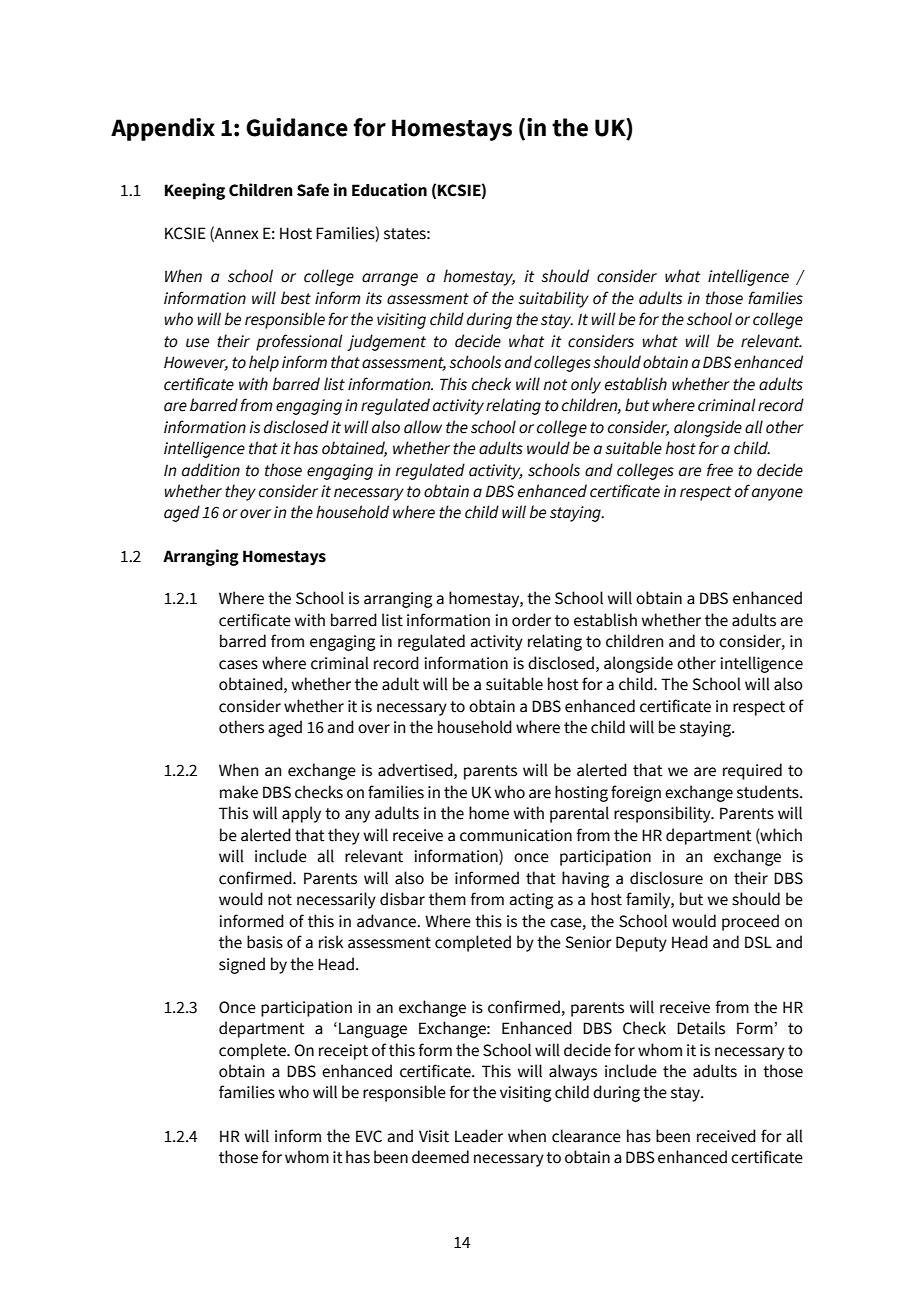 The height and width of the screenshot is (1308, 924). I want to click on Education, so click(389, 190).
